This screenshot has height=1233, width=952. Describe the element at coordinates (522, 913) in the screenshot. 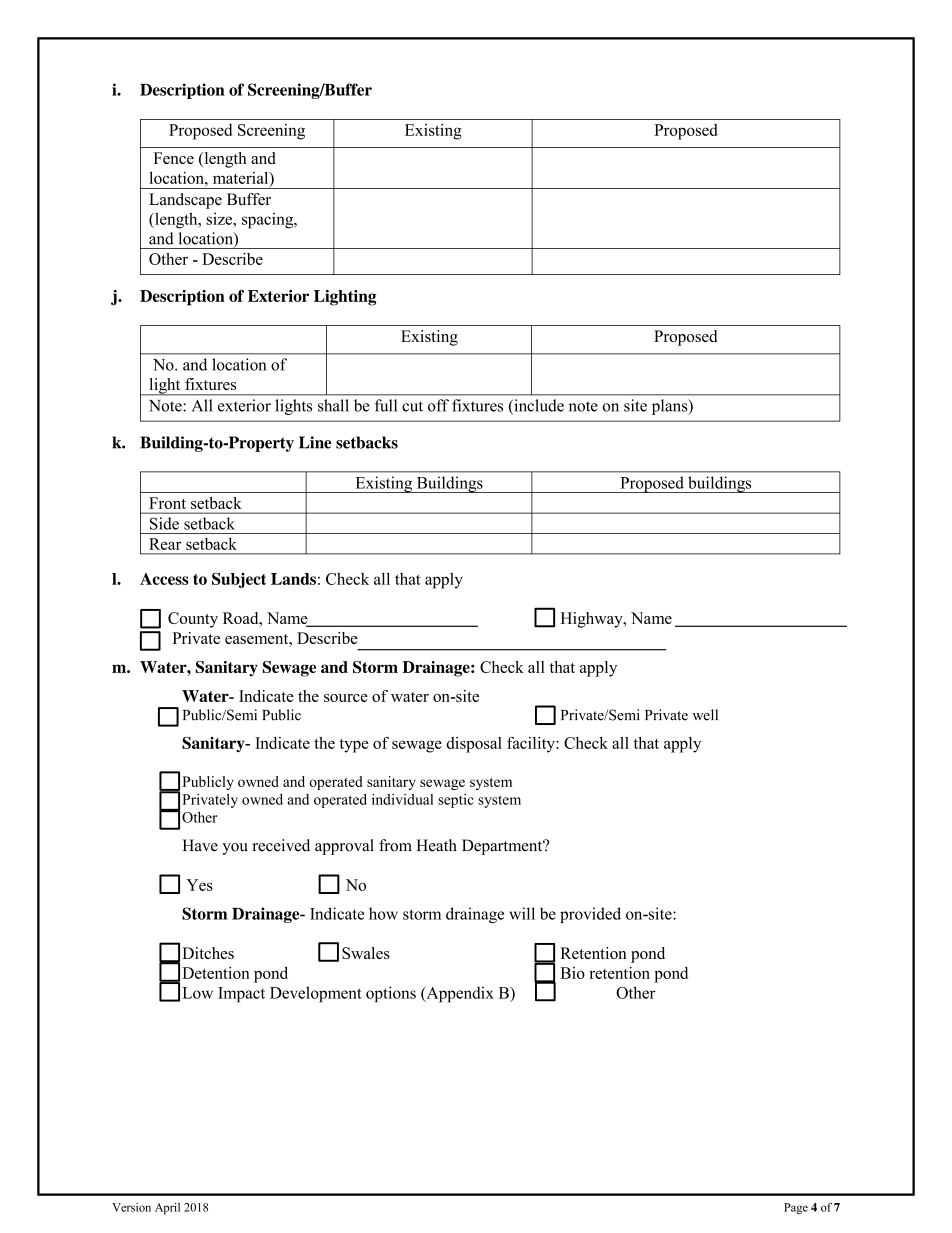

I see `will` at that location.
